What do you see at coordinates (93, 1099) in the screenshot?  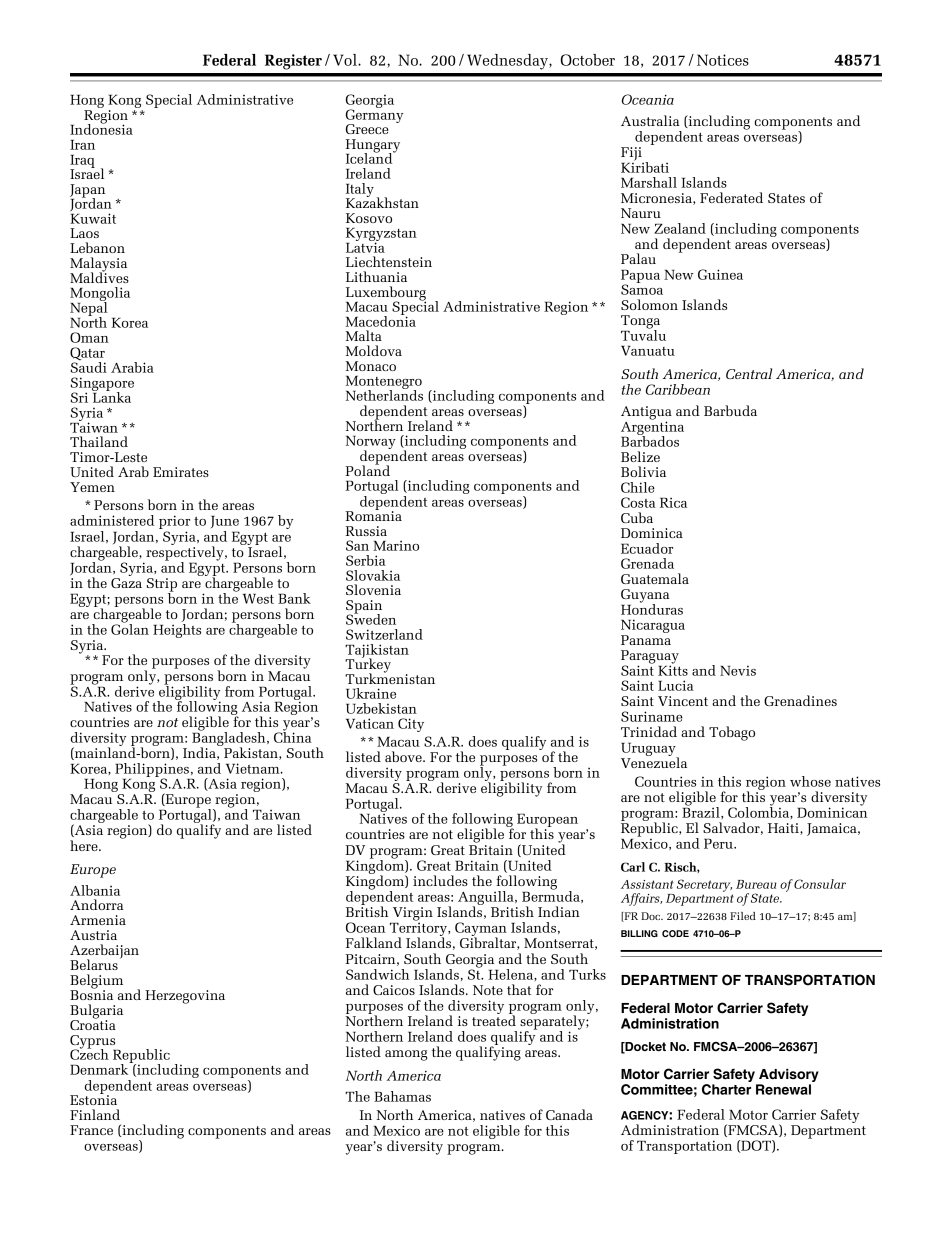 I see `Estonia` at bounding box center [93, 1099].
